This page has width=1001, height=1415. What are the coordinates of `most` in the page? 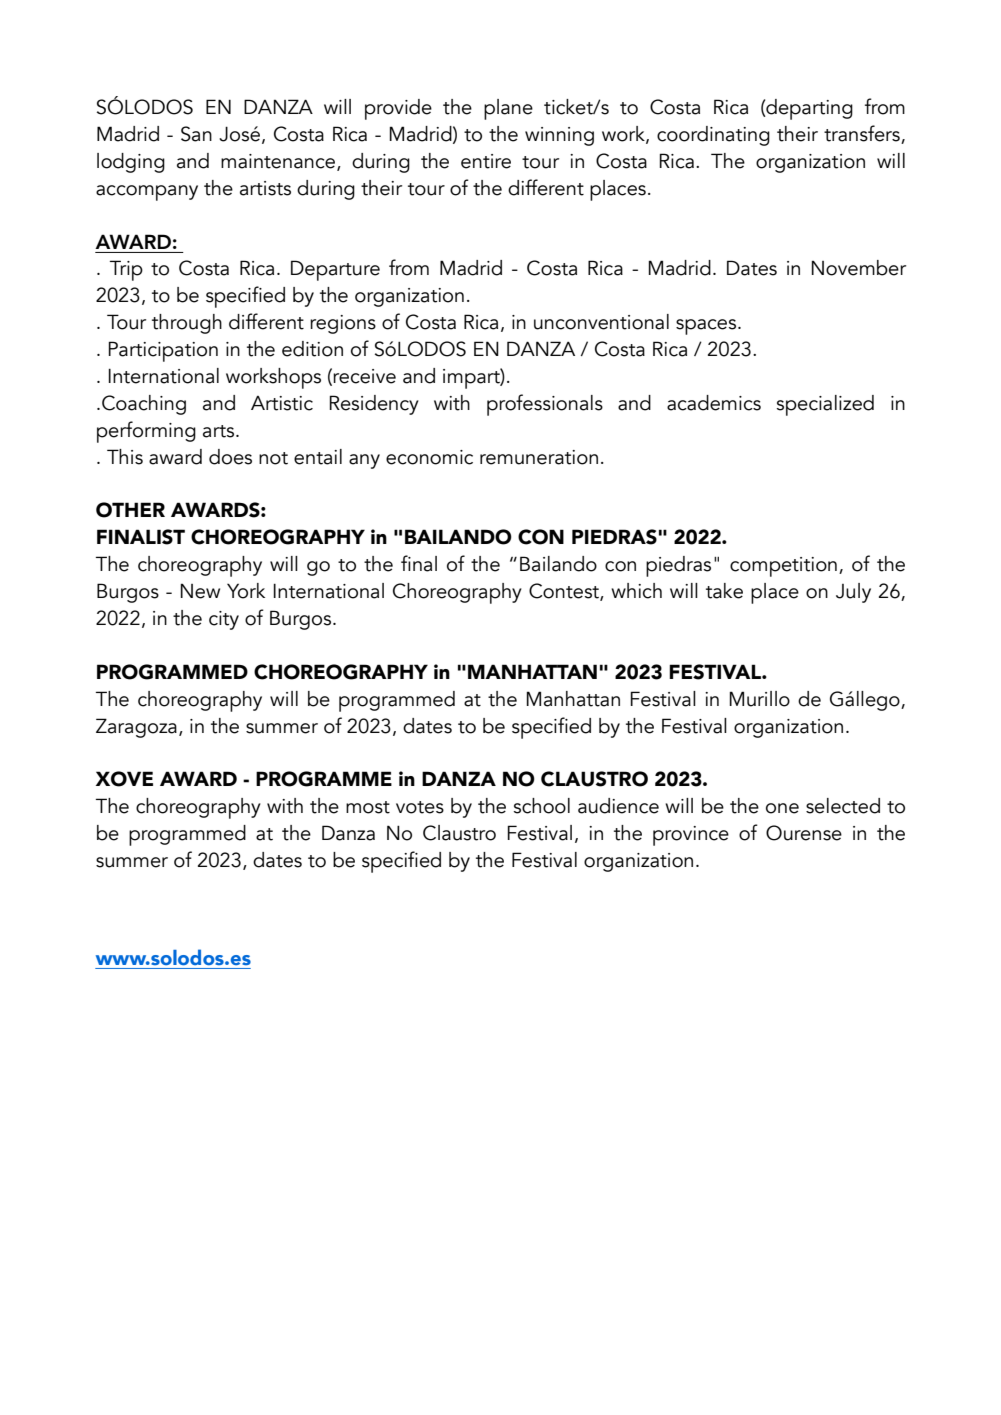 It's located at (368, 807).
